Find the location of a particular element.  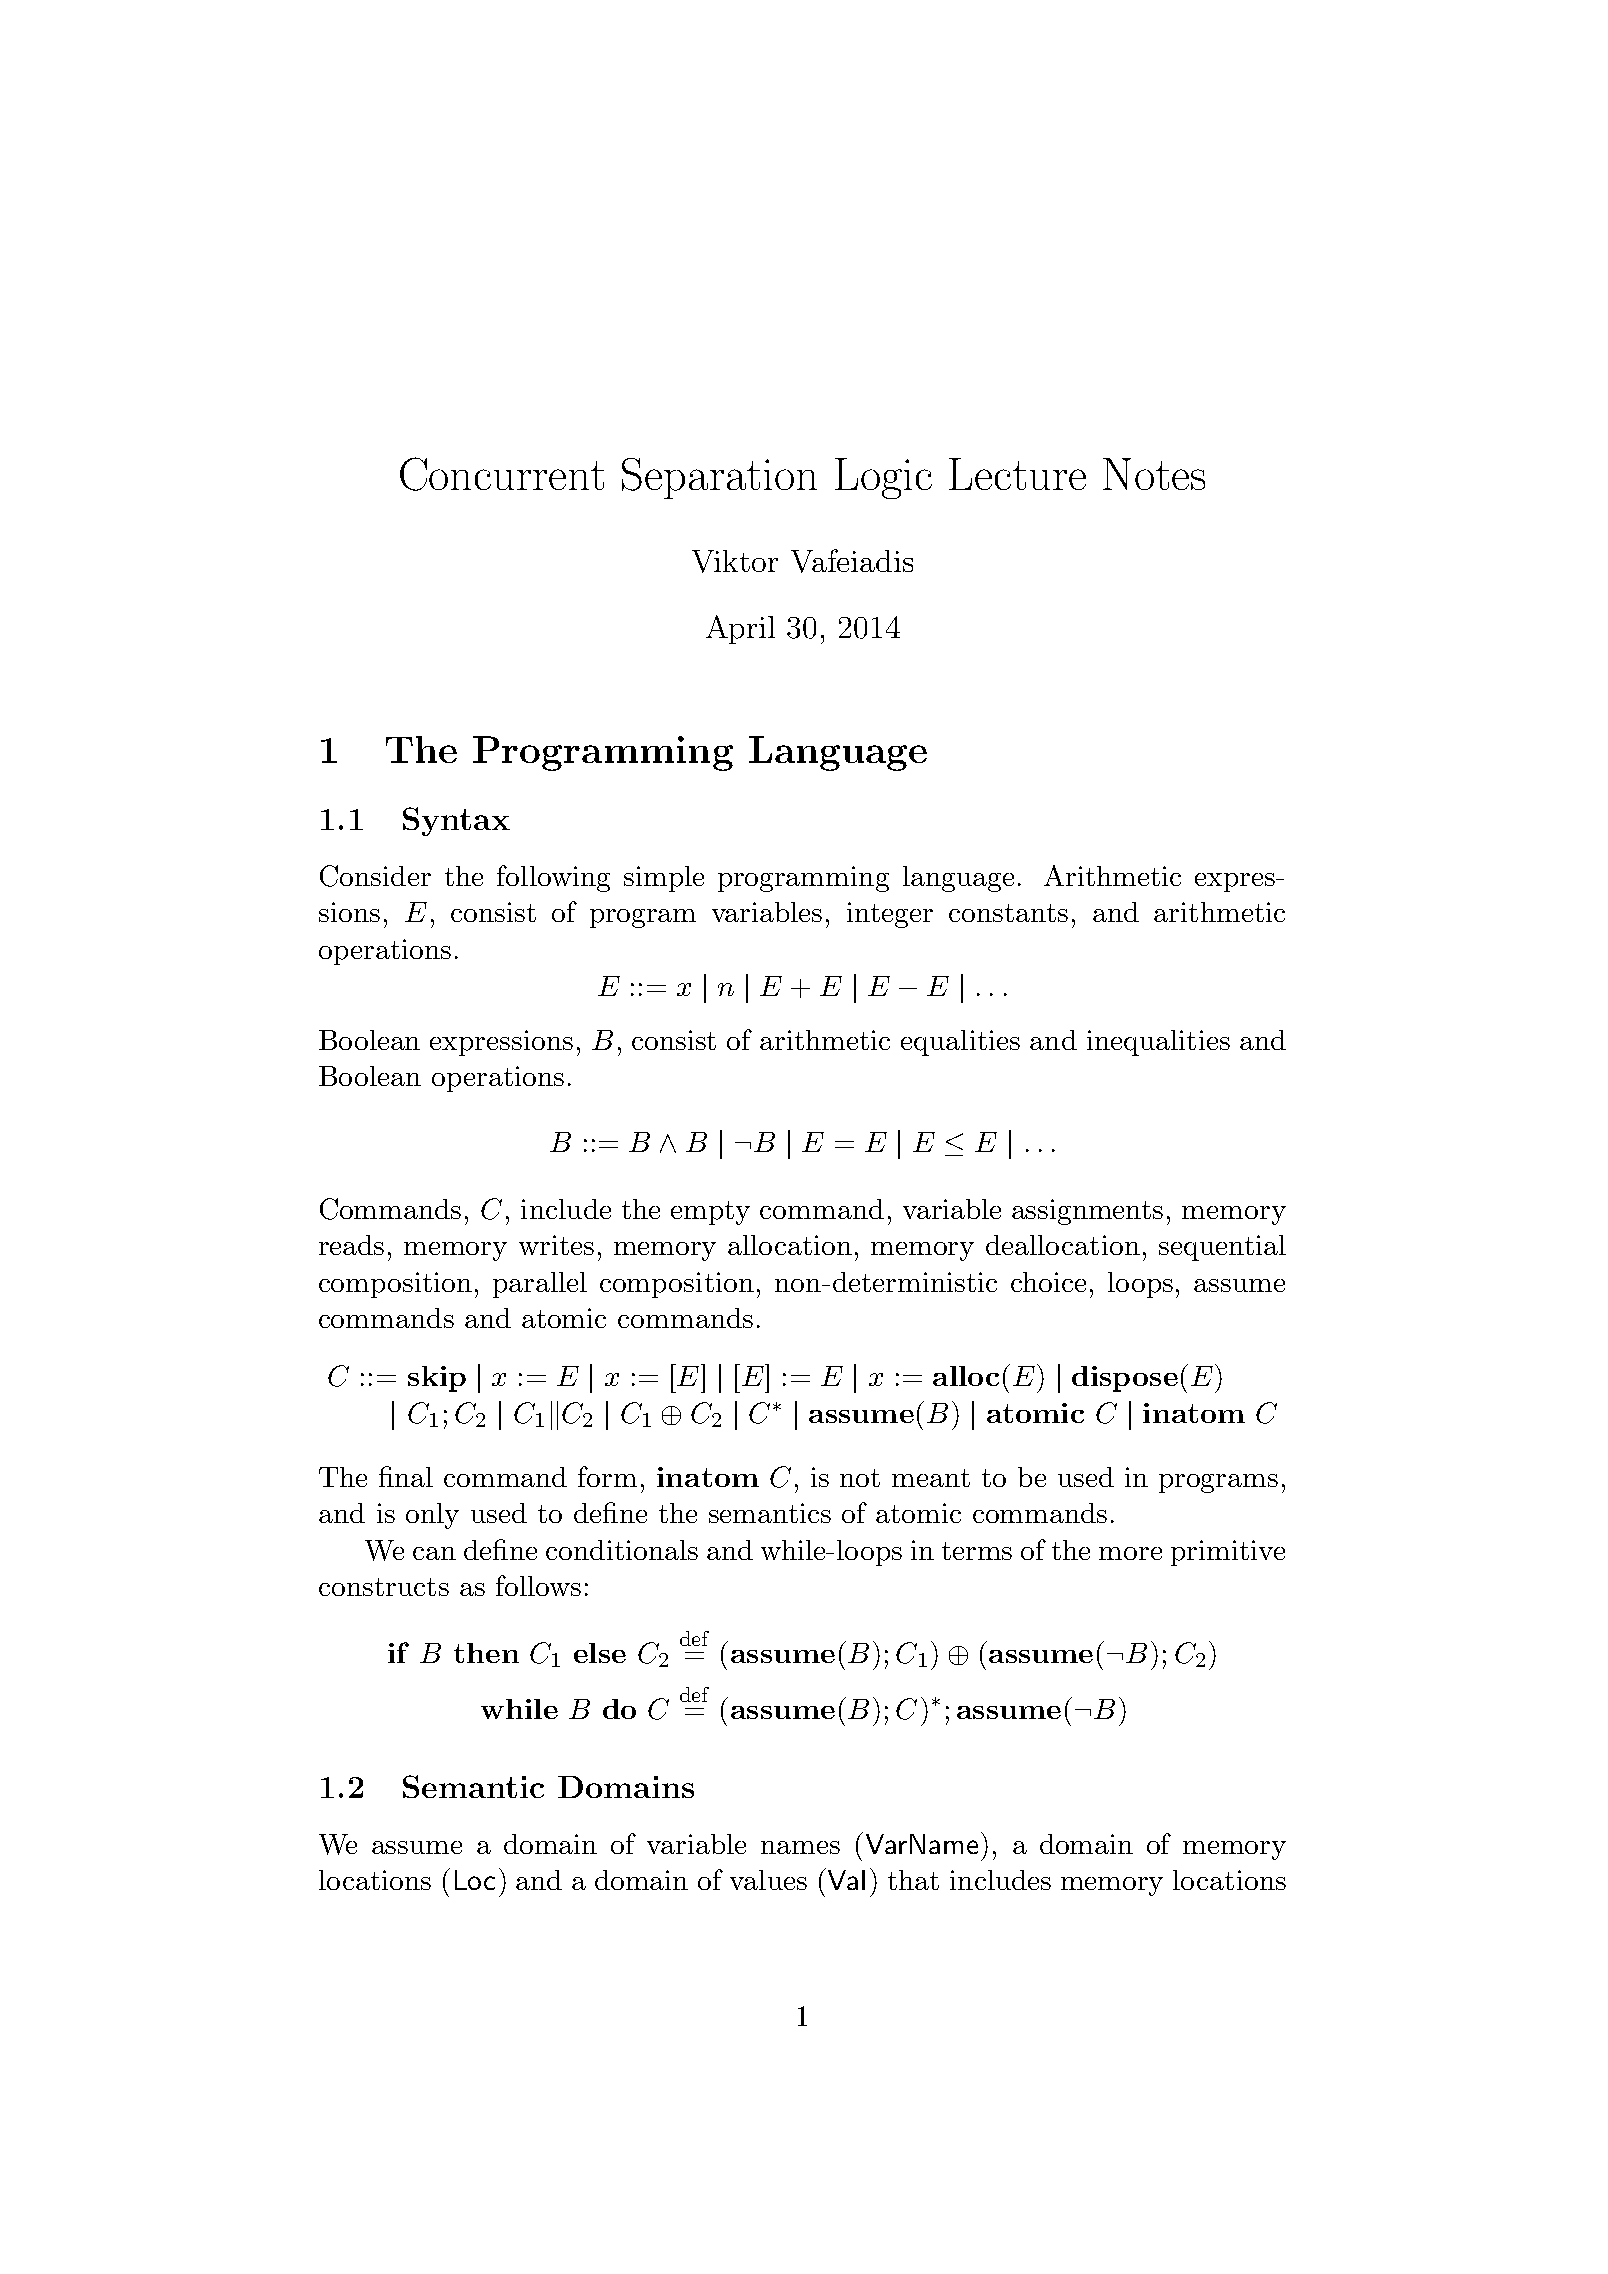

Notes is located at coordinates (1154, 474).
